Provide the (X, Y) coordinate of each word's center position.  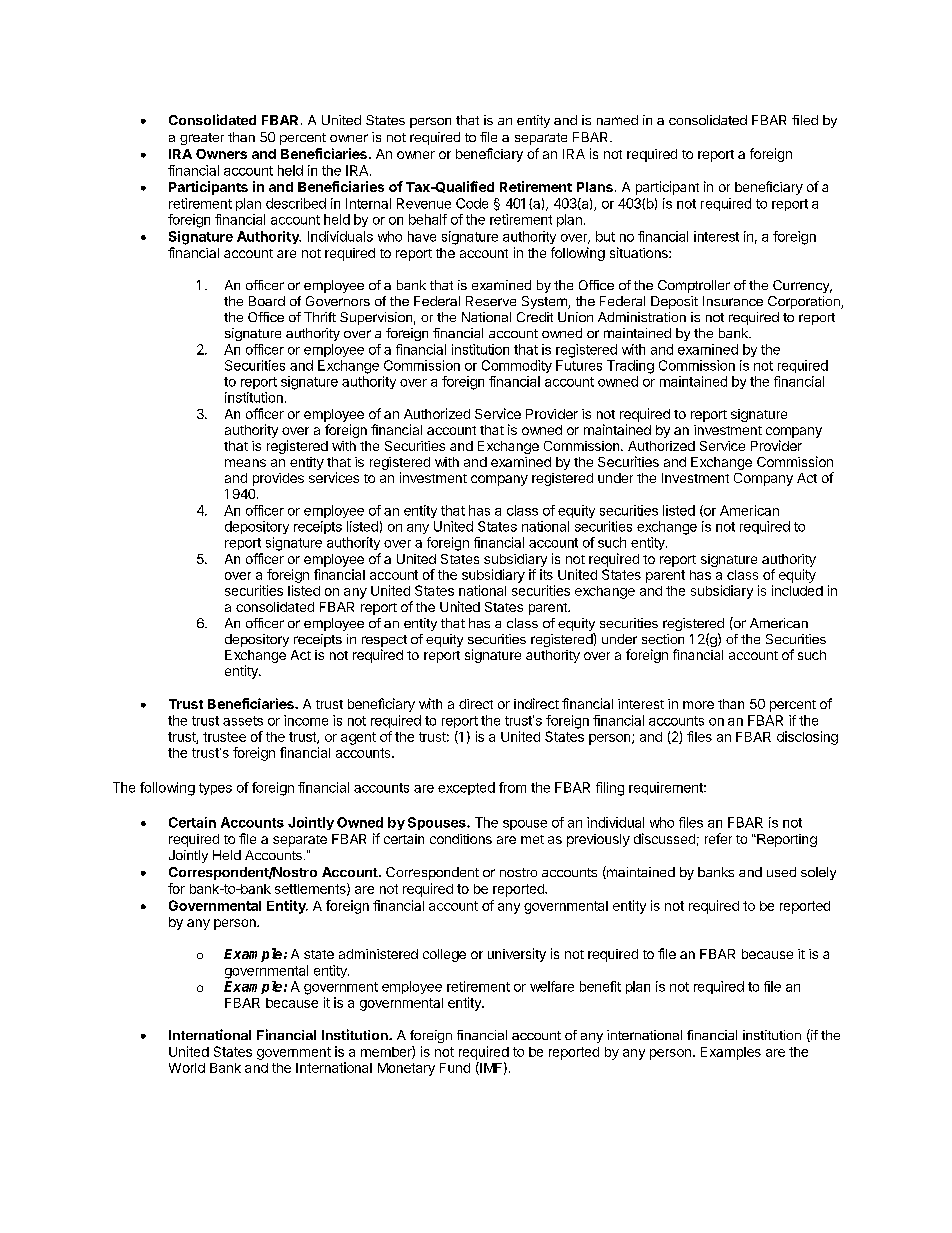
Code (472, 203)
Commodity (517, 366)
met (532, 839)
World (187, 1068)
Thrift (320, 317)
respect (384, 642)
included (797, 590)
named (617, 120)
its (546, 574)
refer (718, 838)
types (215, 789)
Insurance (733, 301)
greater (202, 139)
